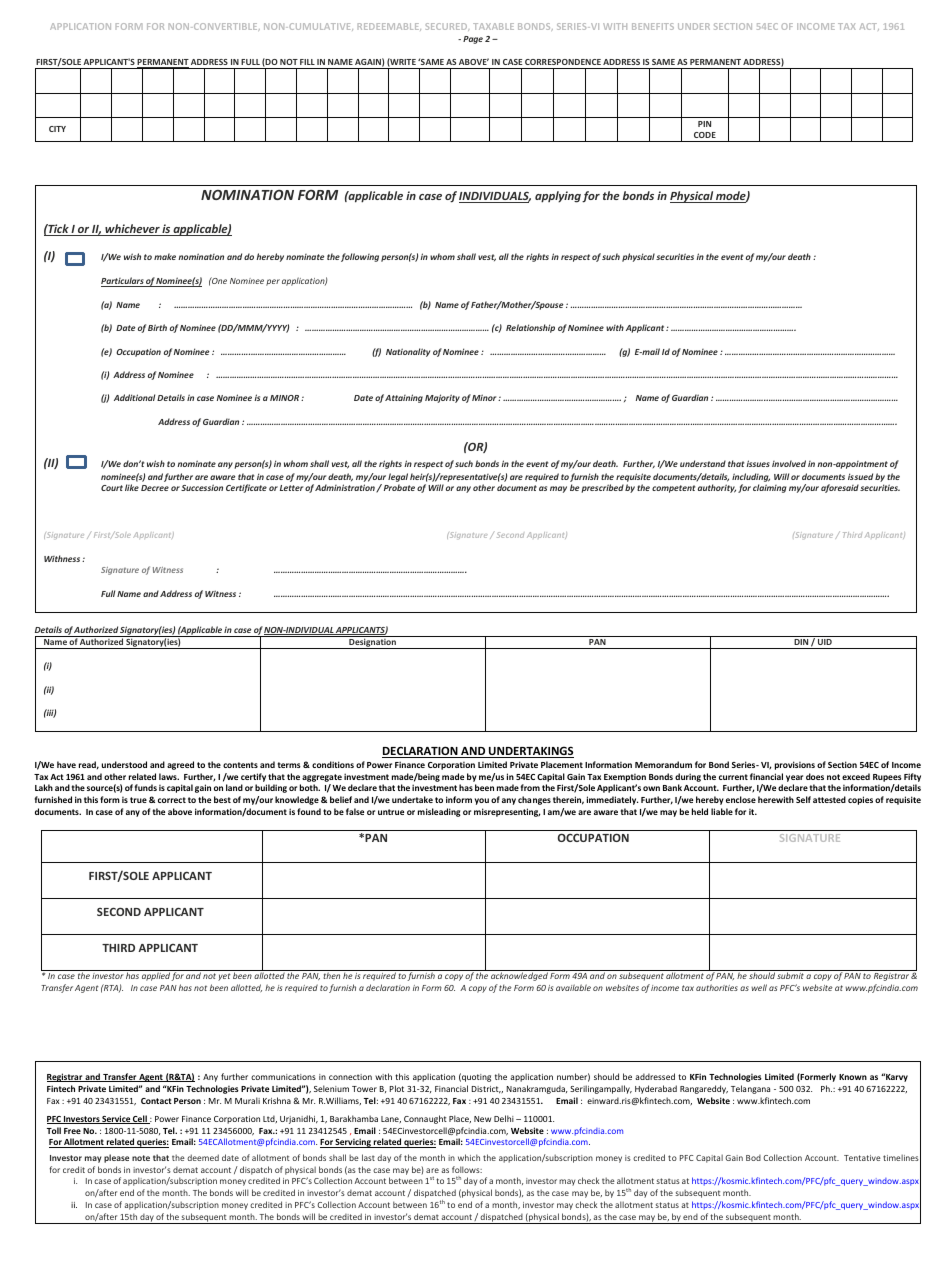 This image has height=1265, width=952. I want to click on aforesaid, so click(840, 488).
